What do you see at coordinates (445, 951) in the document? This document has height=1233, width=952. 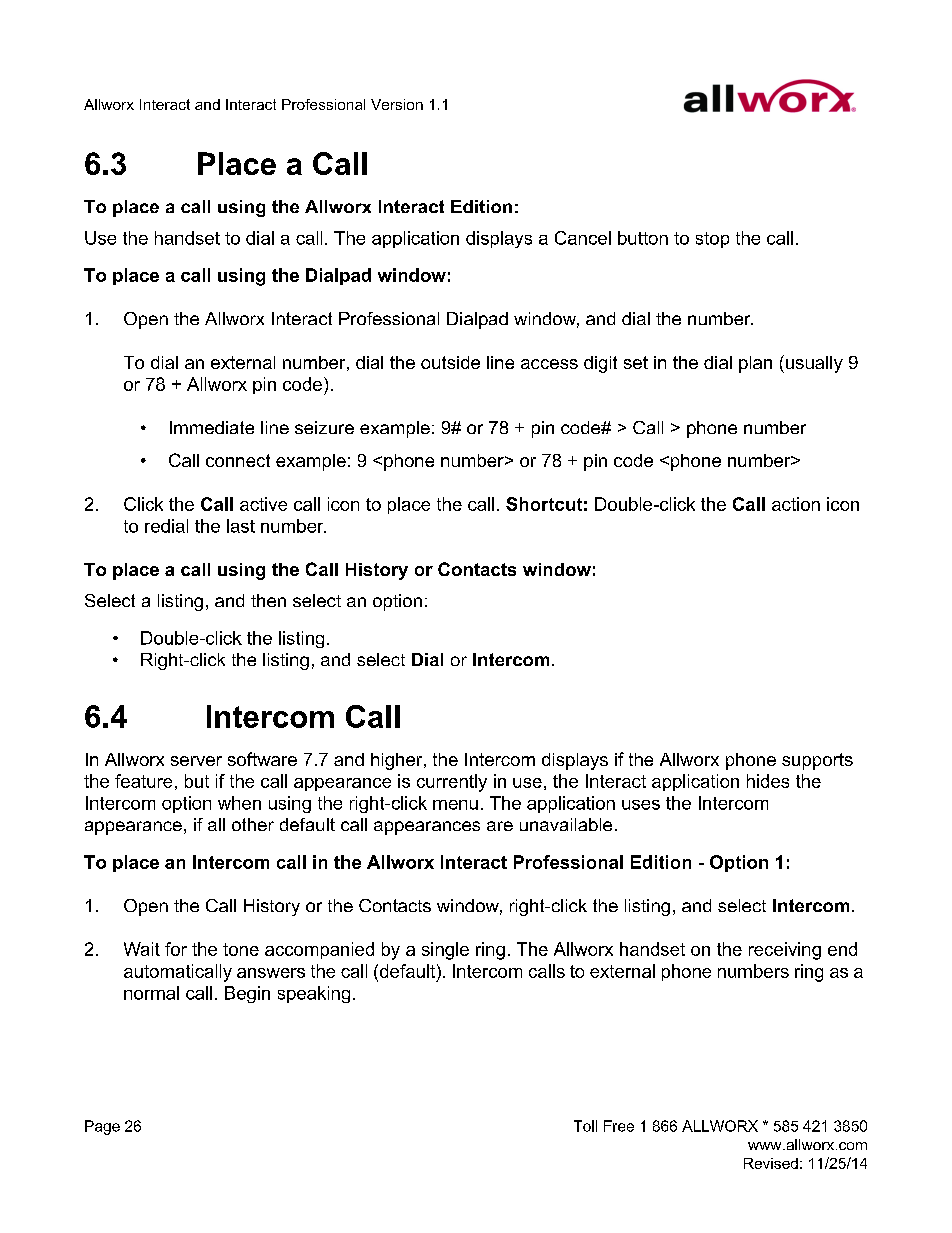 I see `single` at bounding box center [445, 951].
